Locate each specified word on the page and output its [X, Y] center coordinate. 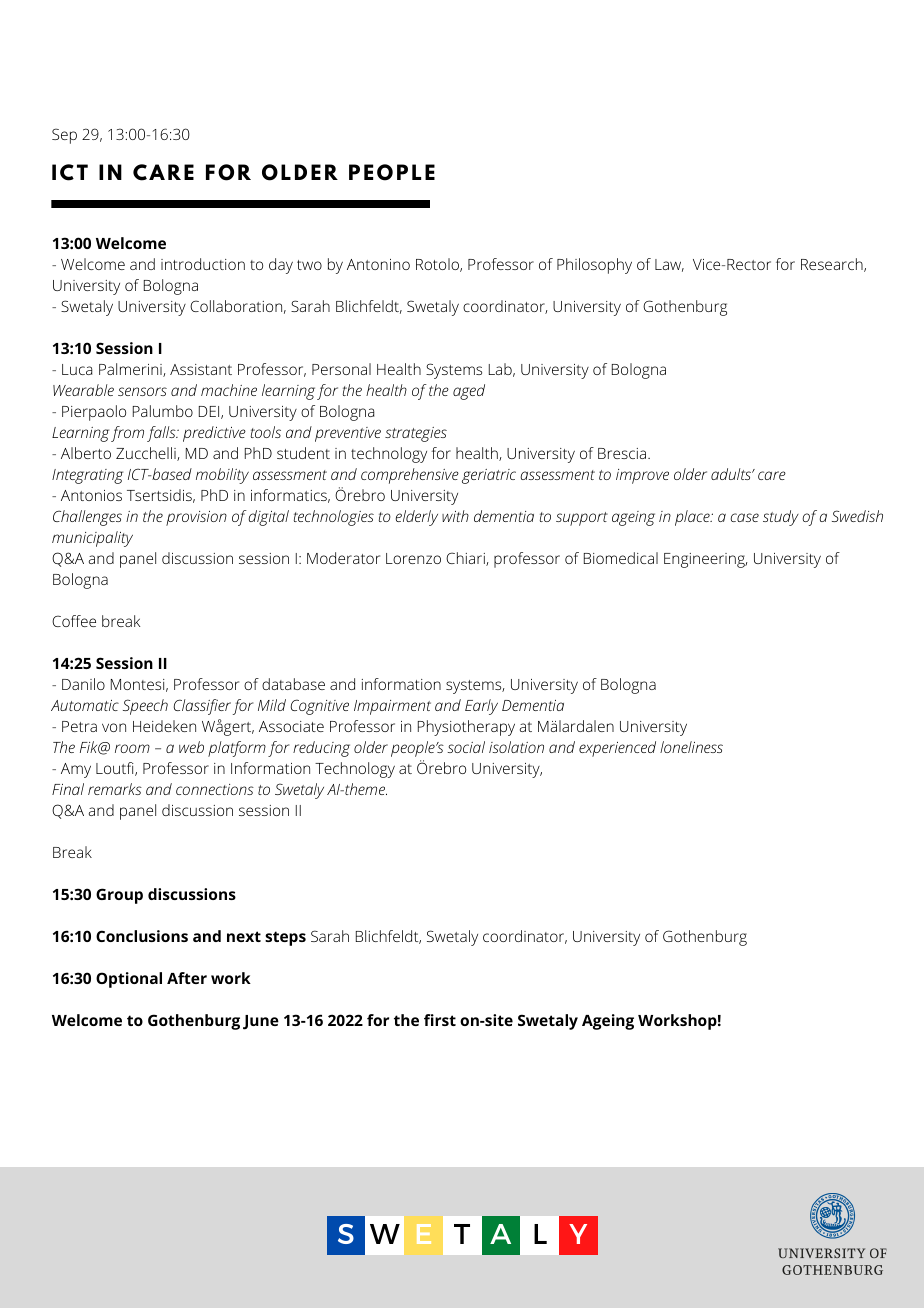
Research [833, 265]
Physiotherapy [466, 728]
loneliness [691, 747]
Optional [129, 980]
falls [162, 434]
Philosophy [594, 266]
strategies [416, 434]
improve [642, 476]
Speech [145, 707]
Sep [64, 136]
